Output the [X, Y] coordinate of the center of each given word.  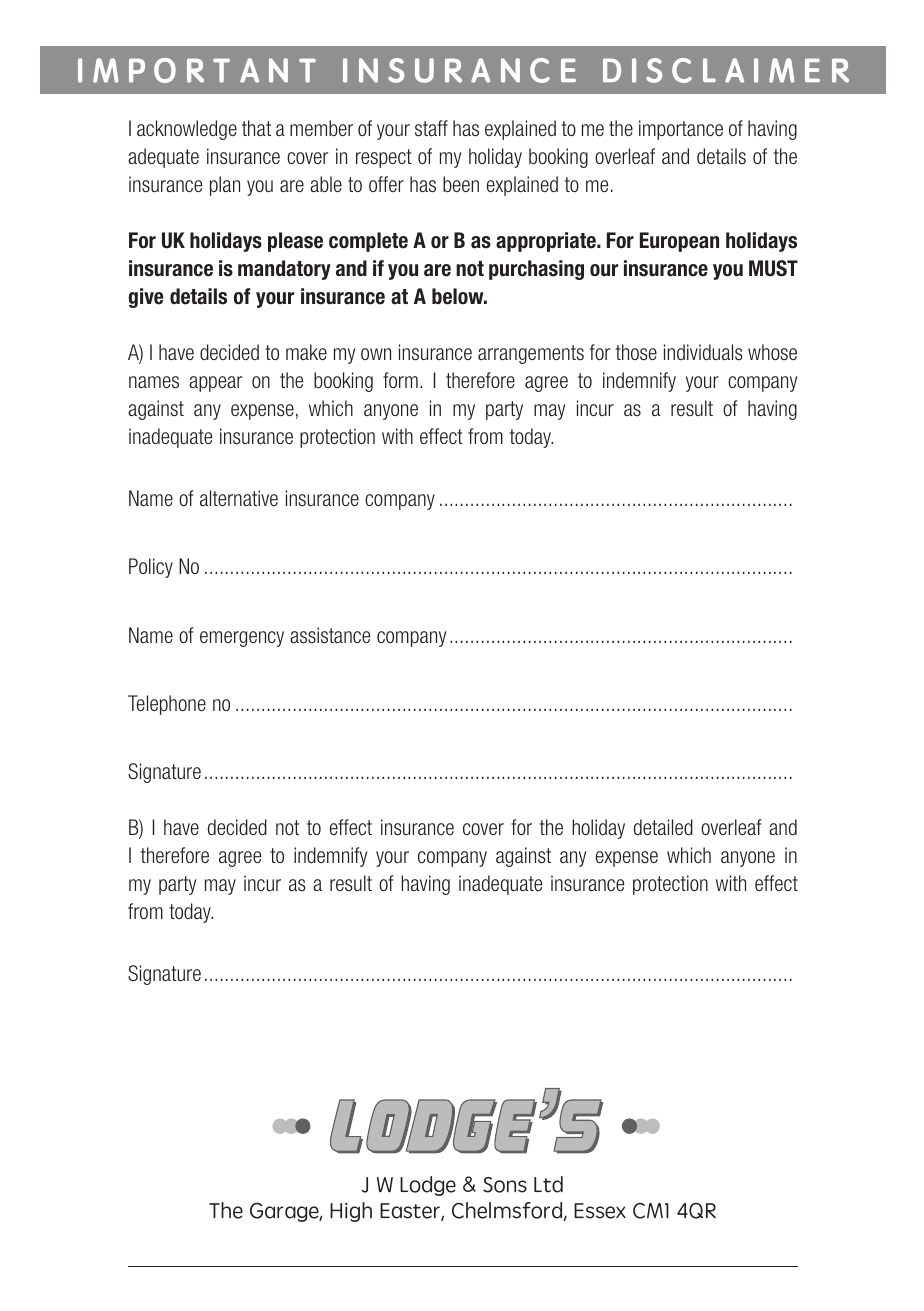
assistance [330, 635]
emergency [242, 639]
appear [215, 384]
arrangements [531, 354]
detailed [663, 827]
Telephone [167, 705]
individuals [703, 352]
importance [681, 130]
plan [225, 186]
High [351, 1212]
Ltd [548, 1184]
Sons [505, 1185]
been [461, 184]
